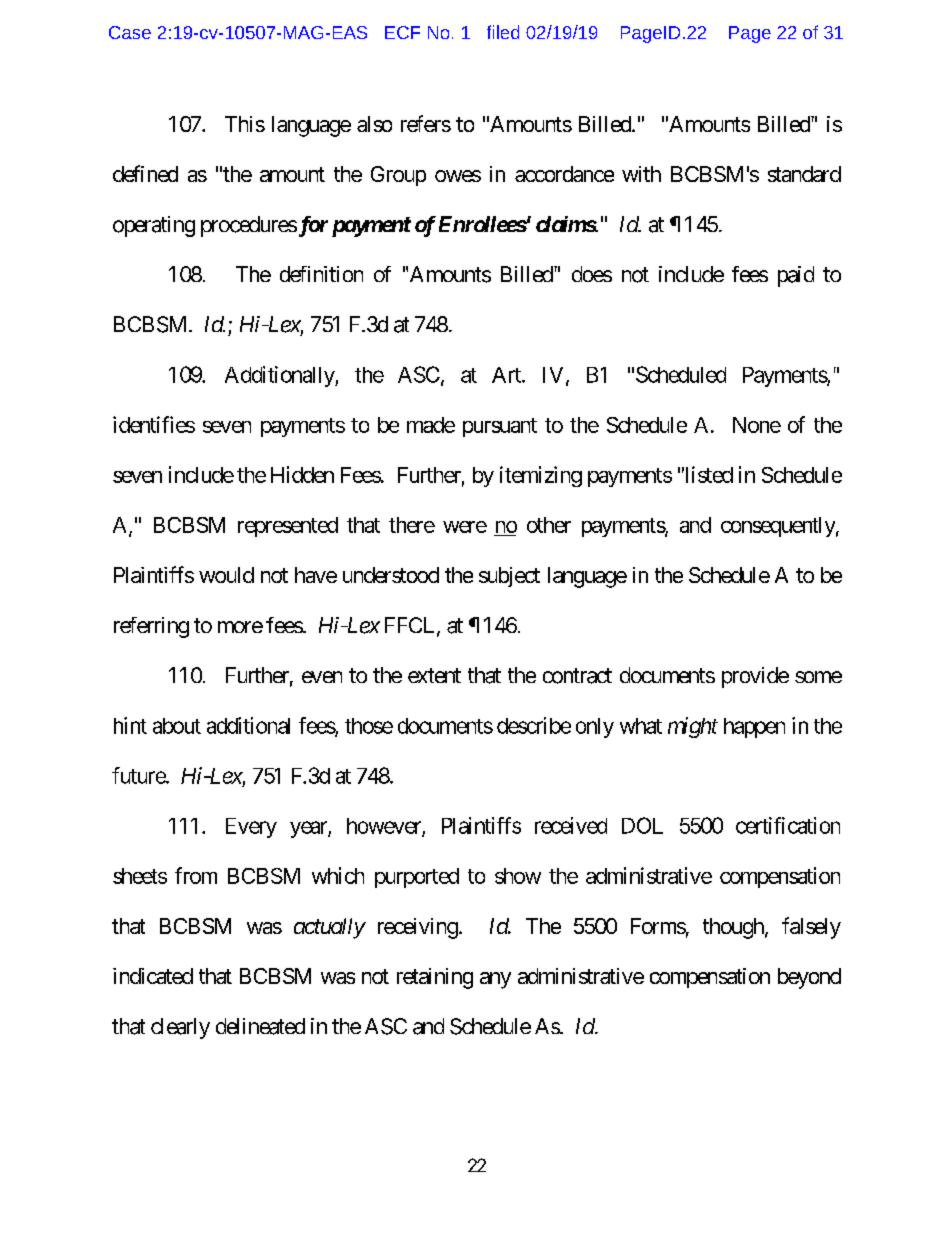  What do you see at coordinates (180, 1028) in the screenshot?
I see `clearly` at bounding box center [180, 1028].
